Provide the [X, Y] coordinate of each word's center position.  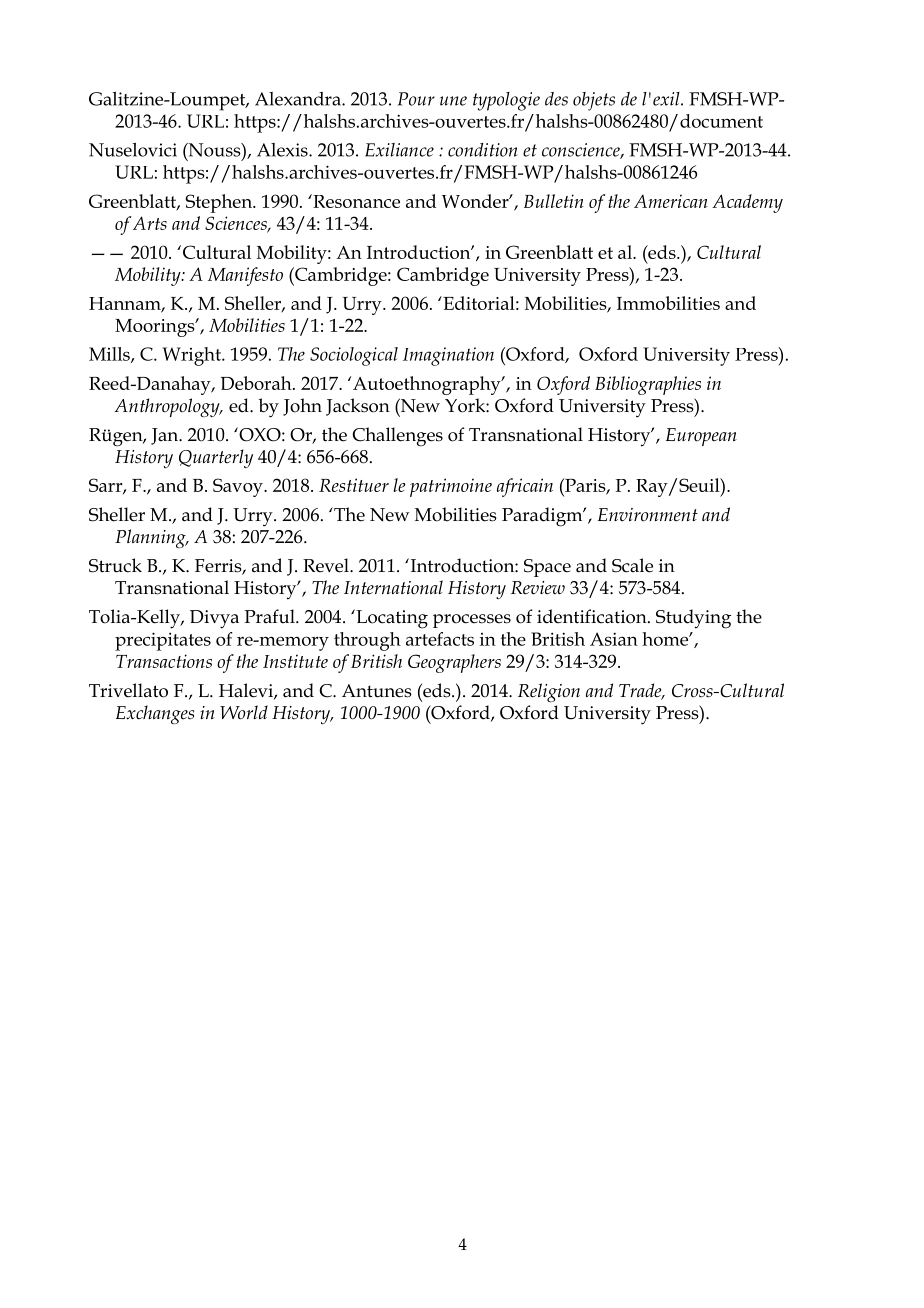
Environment [648, 515]
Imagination [448, 356]
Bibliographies [648, 385]
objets [594, 101]
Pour [416, 99]
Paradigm [543, 517]
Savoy [239, 487]
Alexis [283, 150]
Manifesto [245, 276]
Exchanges [155, 714]
